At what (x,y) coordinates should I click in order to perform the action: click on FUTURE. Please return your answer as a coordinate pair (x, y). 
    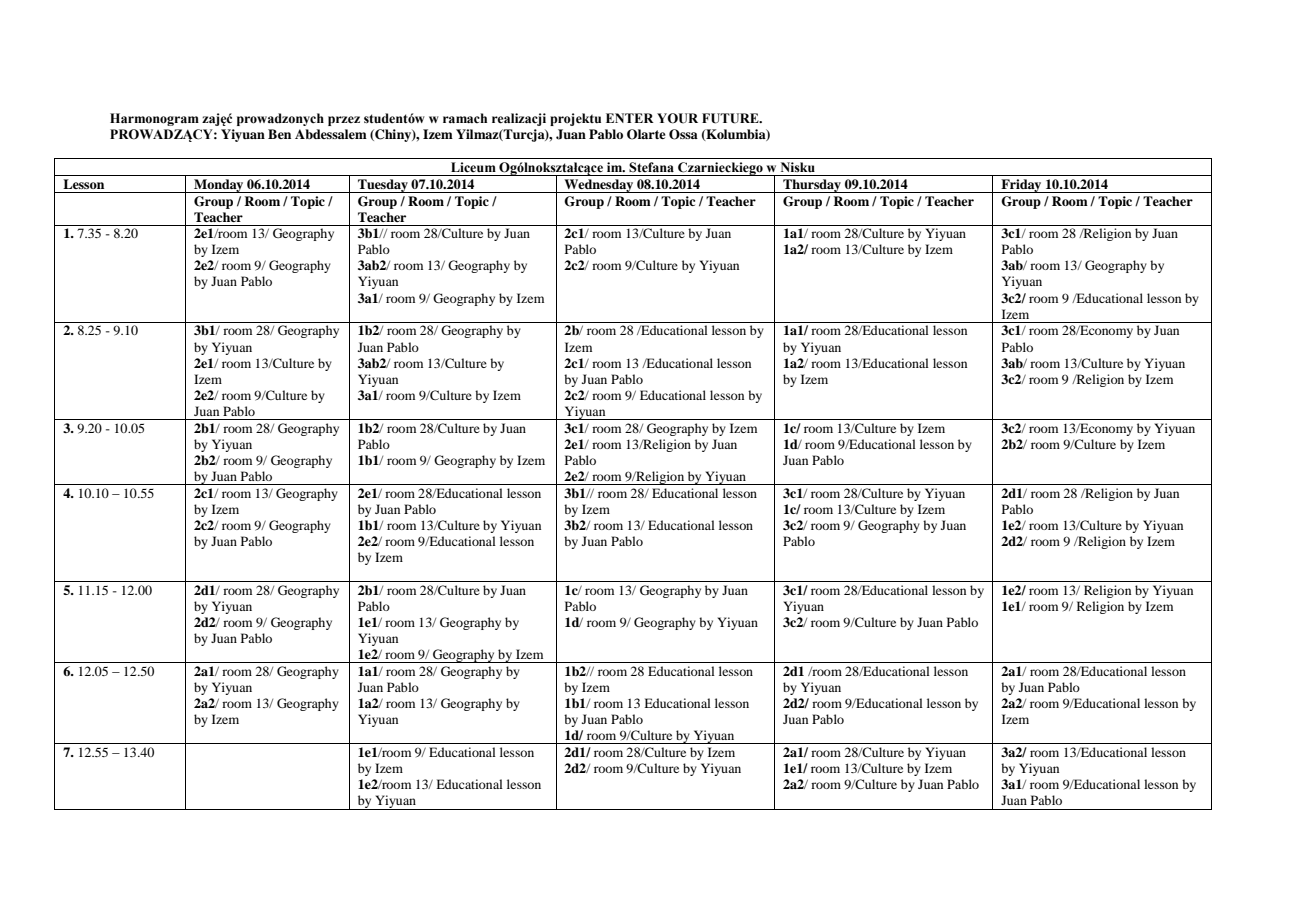
    Looking at the image, I should click on (731, 118).
